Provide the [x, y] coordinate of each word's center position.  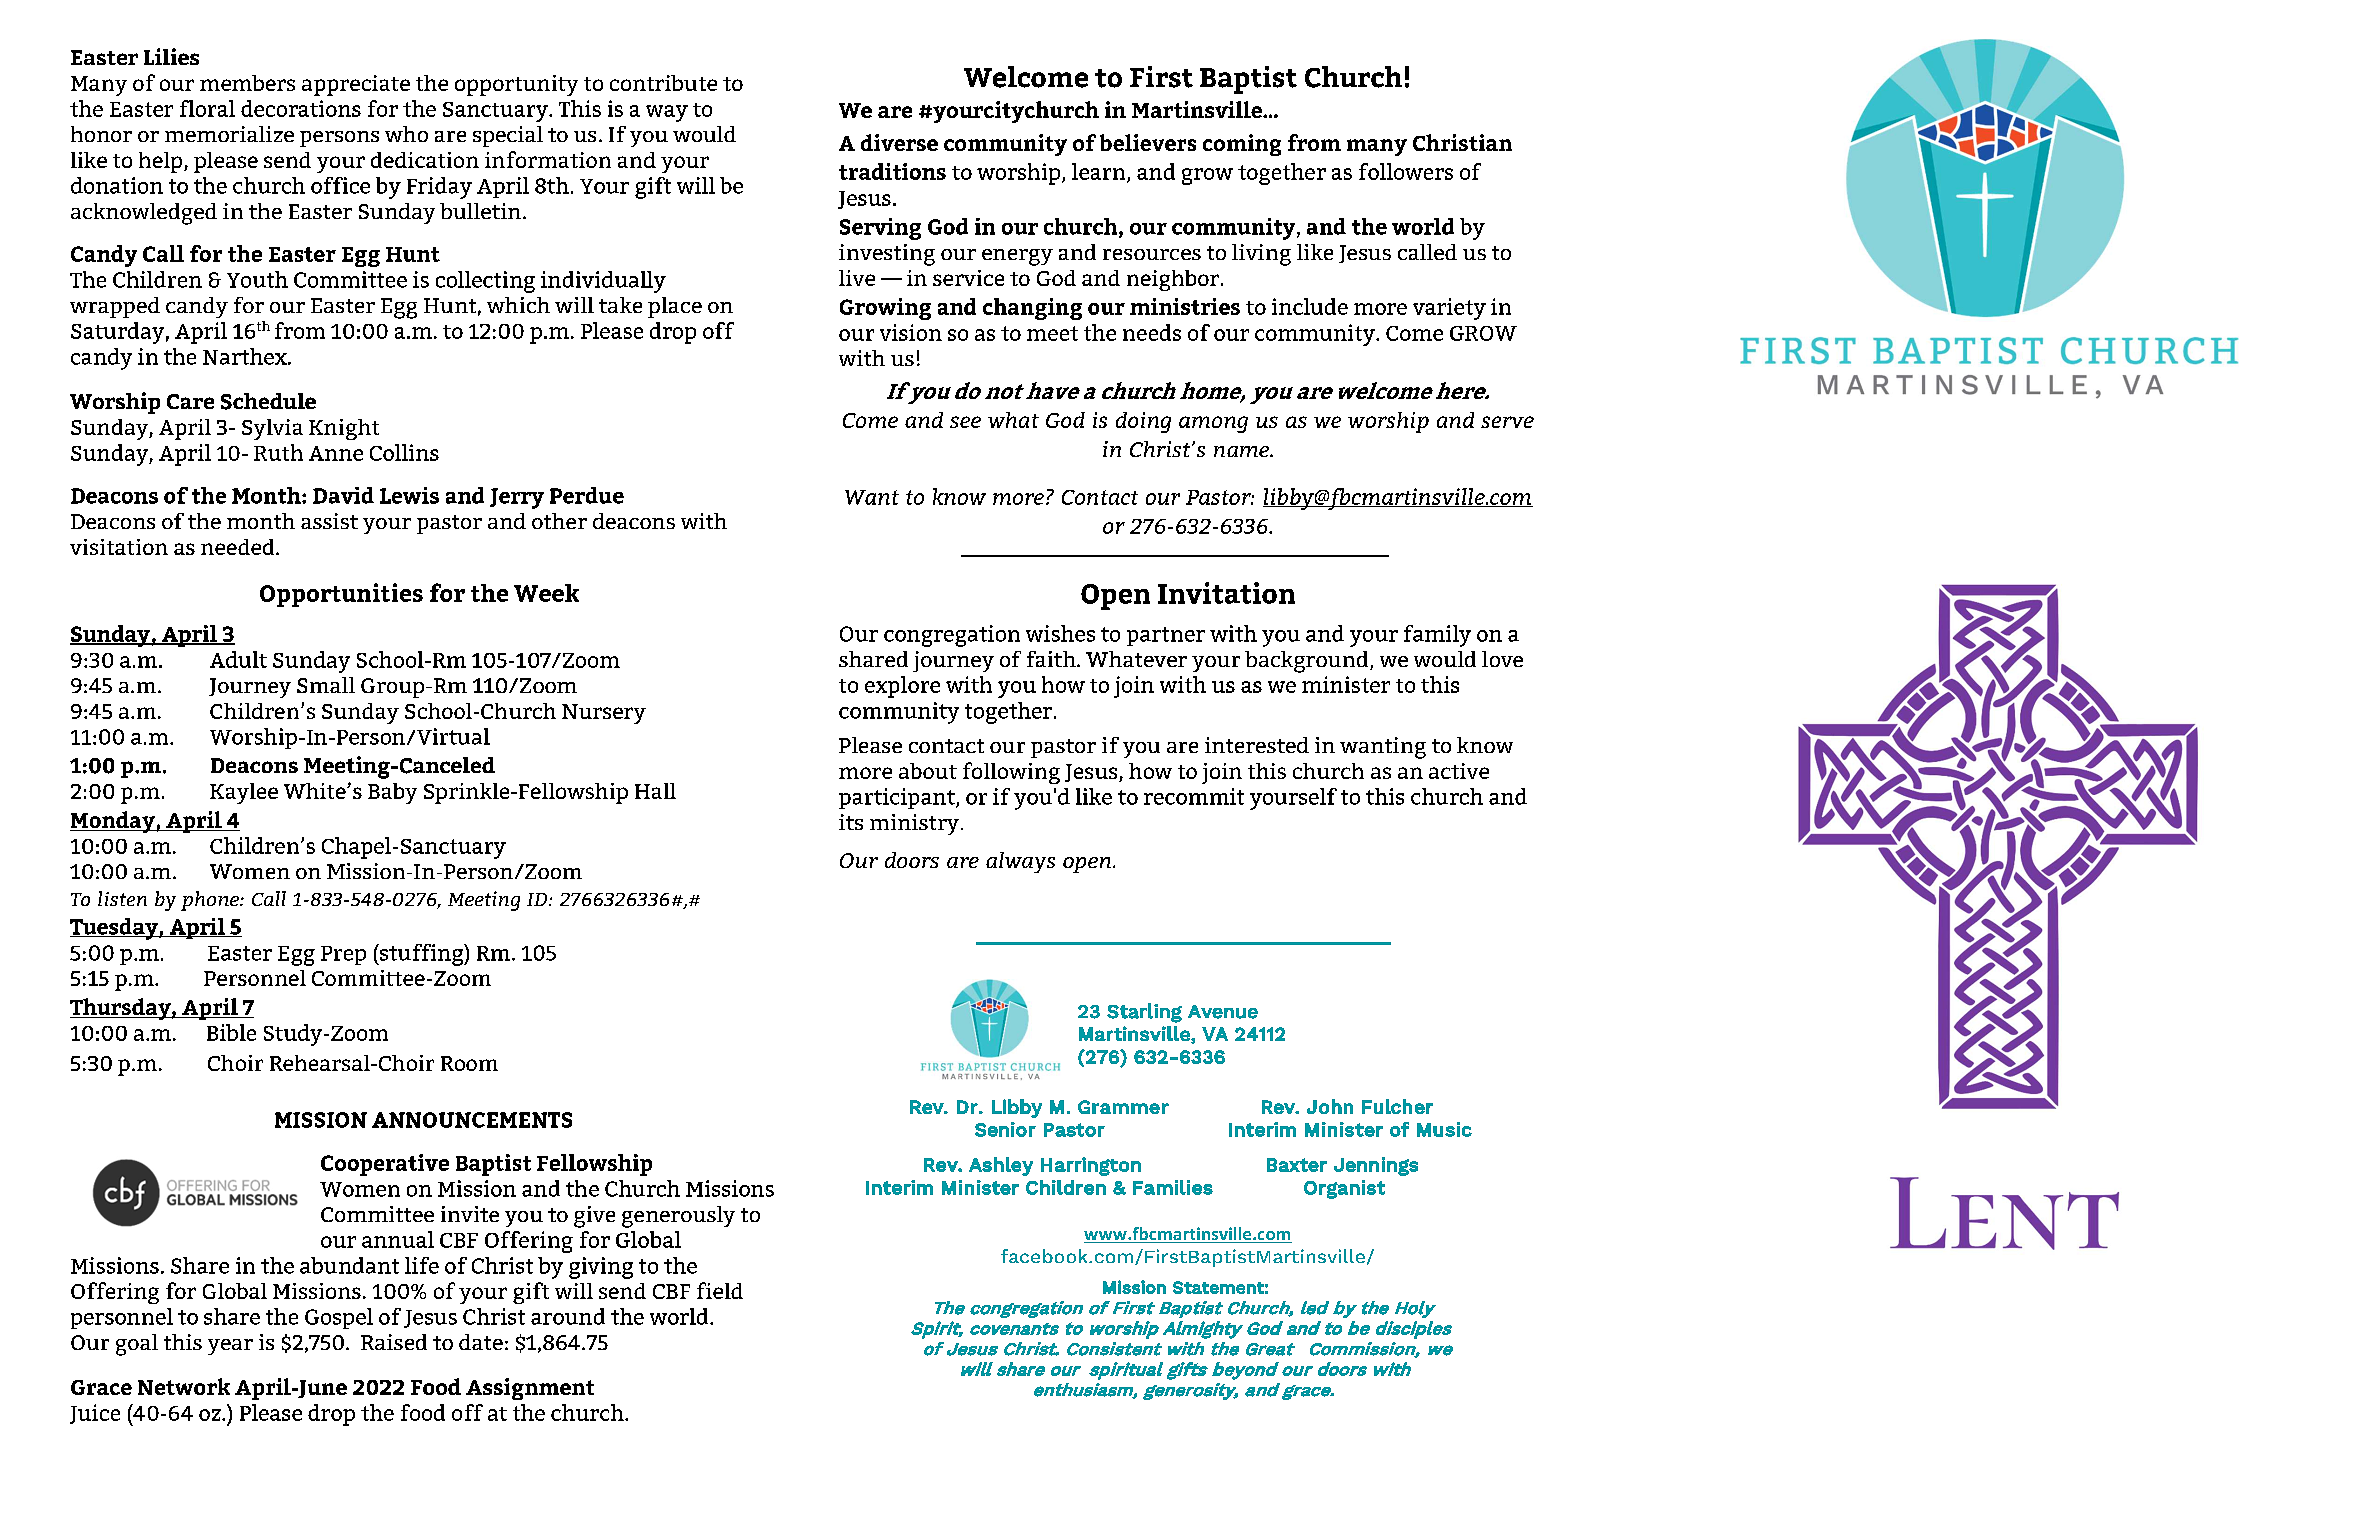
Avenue [1223, 1012]
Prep [343, 955]
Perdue [587, 495]
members [247, 83]
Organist [1344, 1189]
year [230, 1347]
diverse [899, 142]
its [851, 822]
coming [1242, 145]
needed [239, 547]
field [720, 1290]
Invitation [1226, 593]
